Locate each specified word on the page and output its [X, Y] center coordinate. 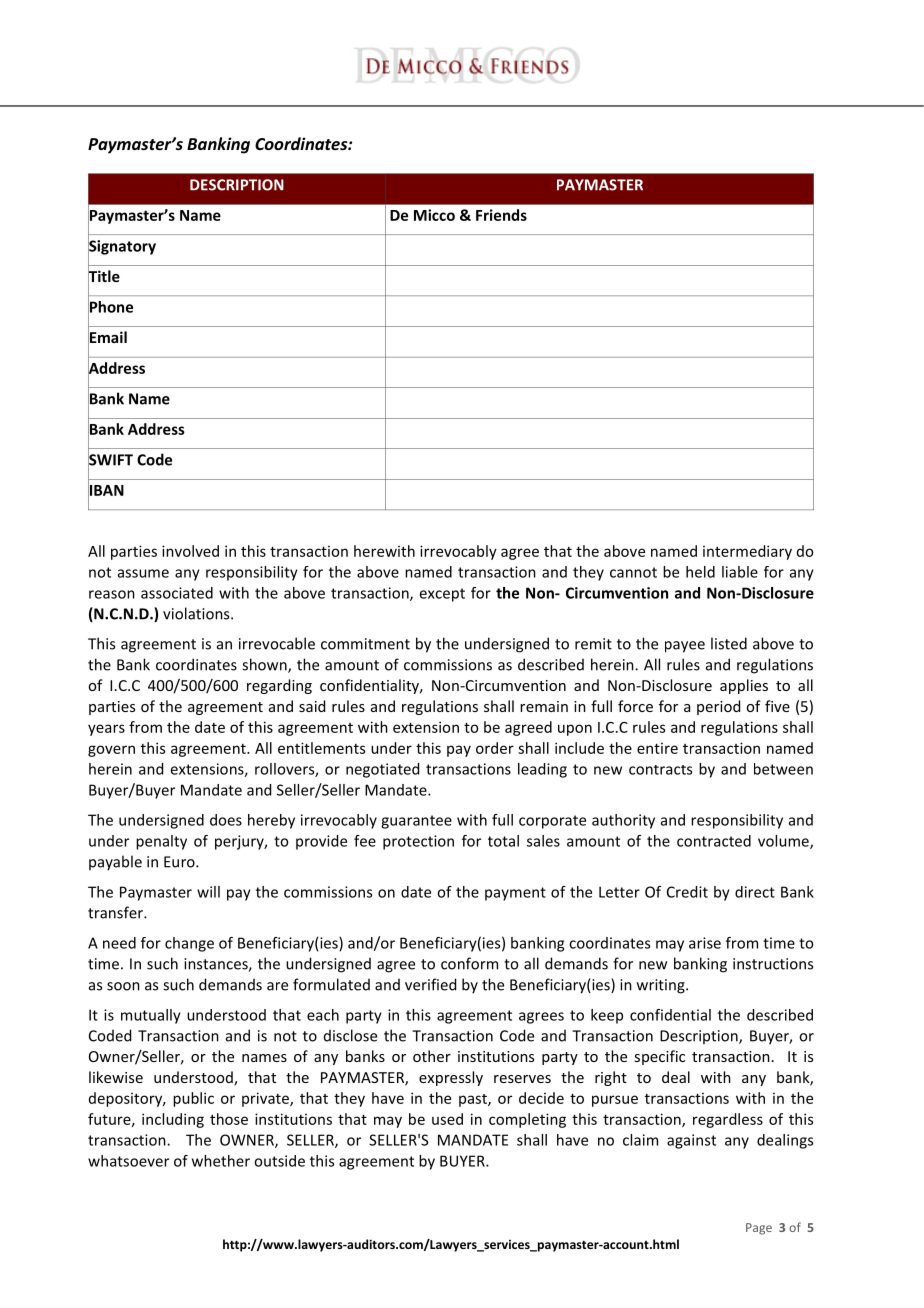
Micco [434, 215]
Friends [501, 215]
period [718, 707]
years [106, 730]
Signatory [122, 247]
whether [221, 1161]
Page [759, 1229]
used [447, 1119]
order [495, 748]
